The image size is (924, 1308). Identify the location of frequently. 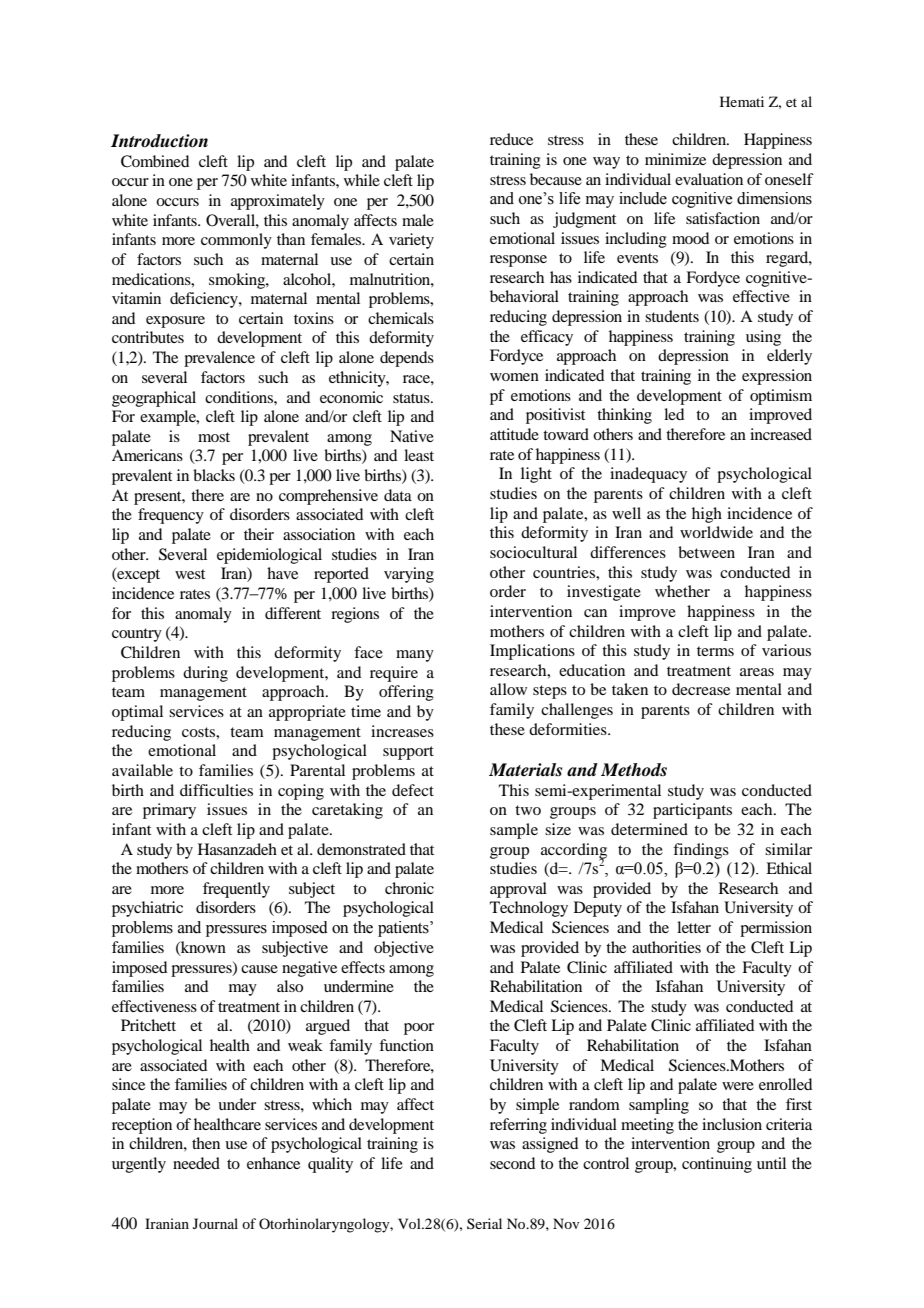
(236, 890).
